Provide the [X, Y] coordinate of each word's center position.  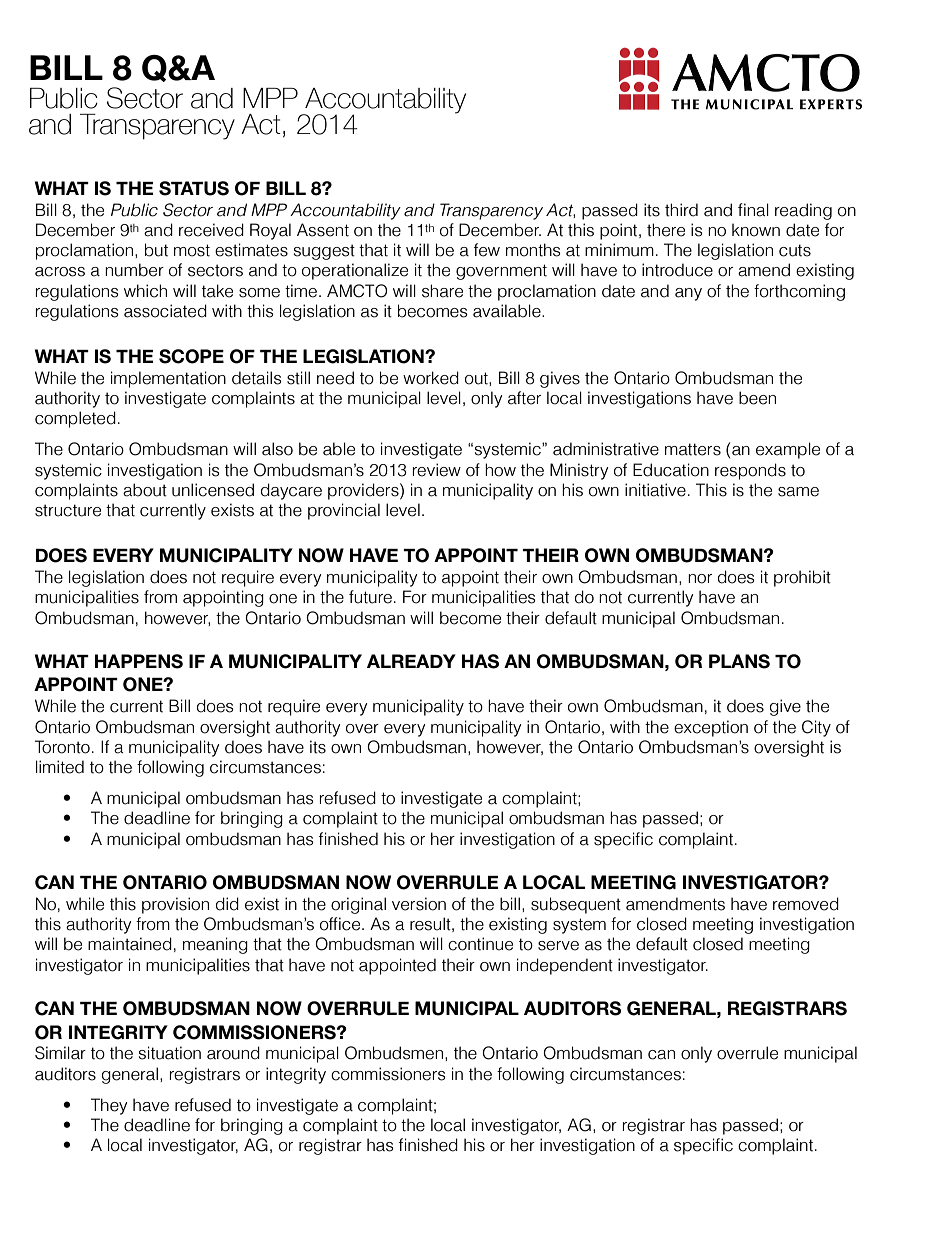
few [487, 250]
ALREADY [411, 661]
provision [175, 905]
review [437, 470]
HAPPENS [139, 661]
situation [170, 1053]
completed [75, 419]
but [156, 250]
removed [806, 904]
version [419, 904]
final [753, 210]
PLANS [739, 661]
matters [693, 449]
